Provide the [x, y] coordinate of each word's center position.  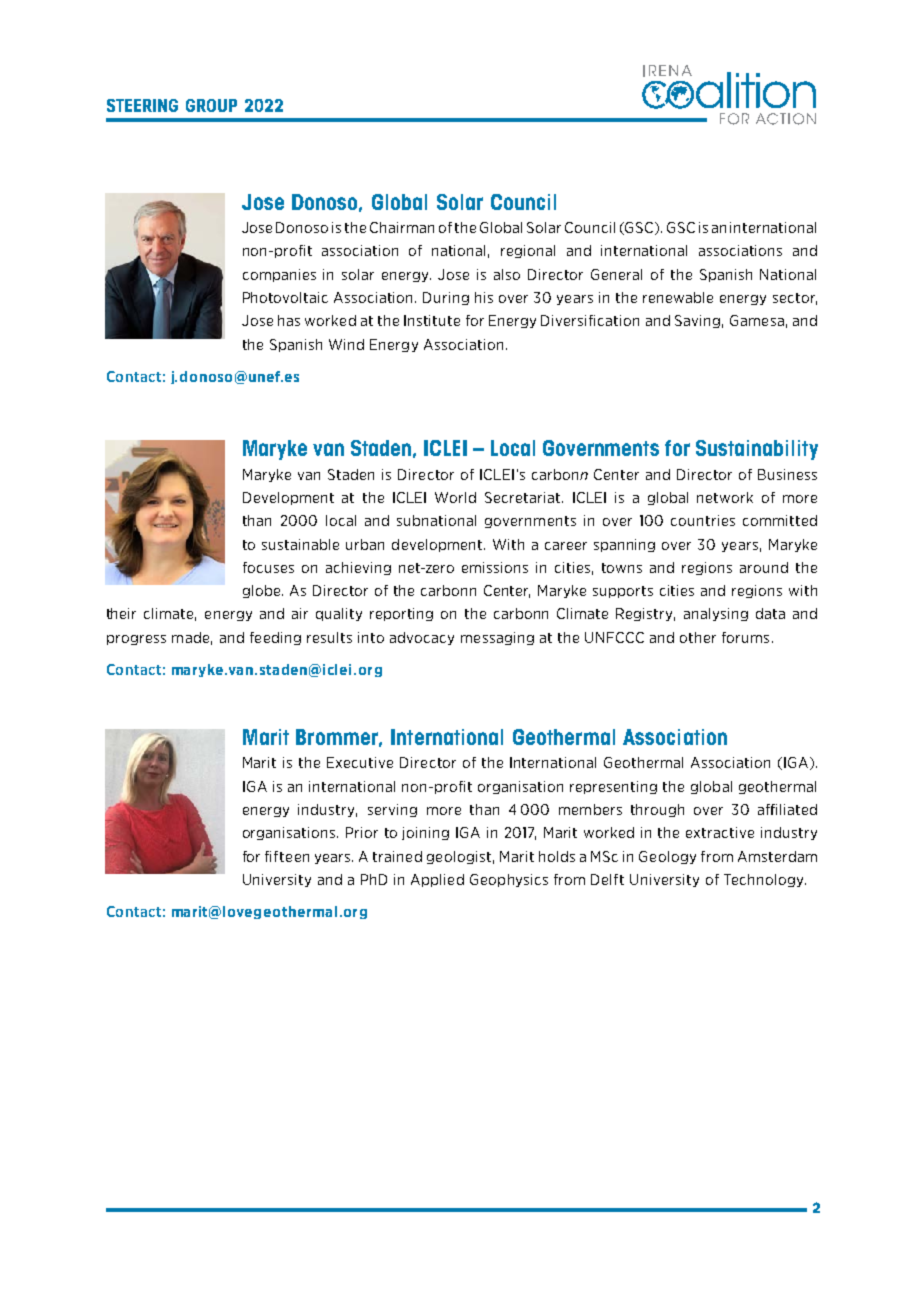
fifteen [287, 856]
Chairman [402, 227]
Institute [432, 320]
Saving [697, 321]
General [616, 274]
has [289, 320]
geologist [459, 857]
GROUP [211, 105]
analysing [716, 614]
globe [263, 591]
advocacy [422, 638]
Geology [667, 857]
